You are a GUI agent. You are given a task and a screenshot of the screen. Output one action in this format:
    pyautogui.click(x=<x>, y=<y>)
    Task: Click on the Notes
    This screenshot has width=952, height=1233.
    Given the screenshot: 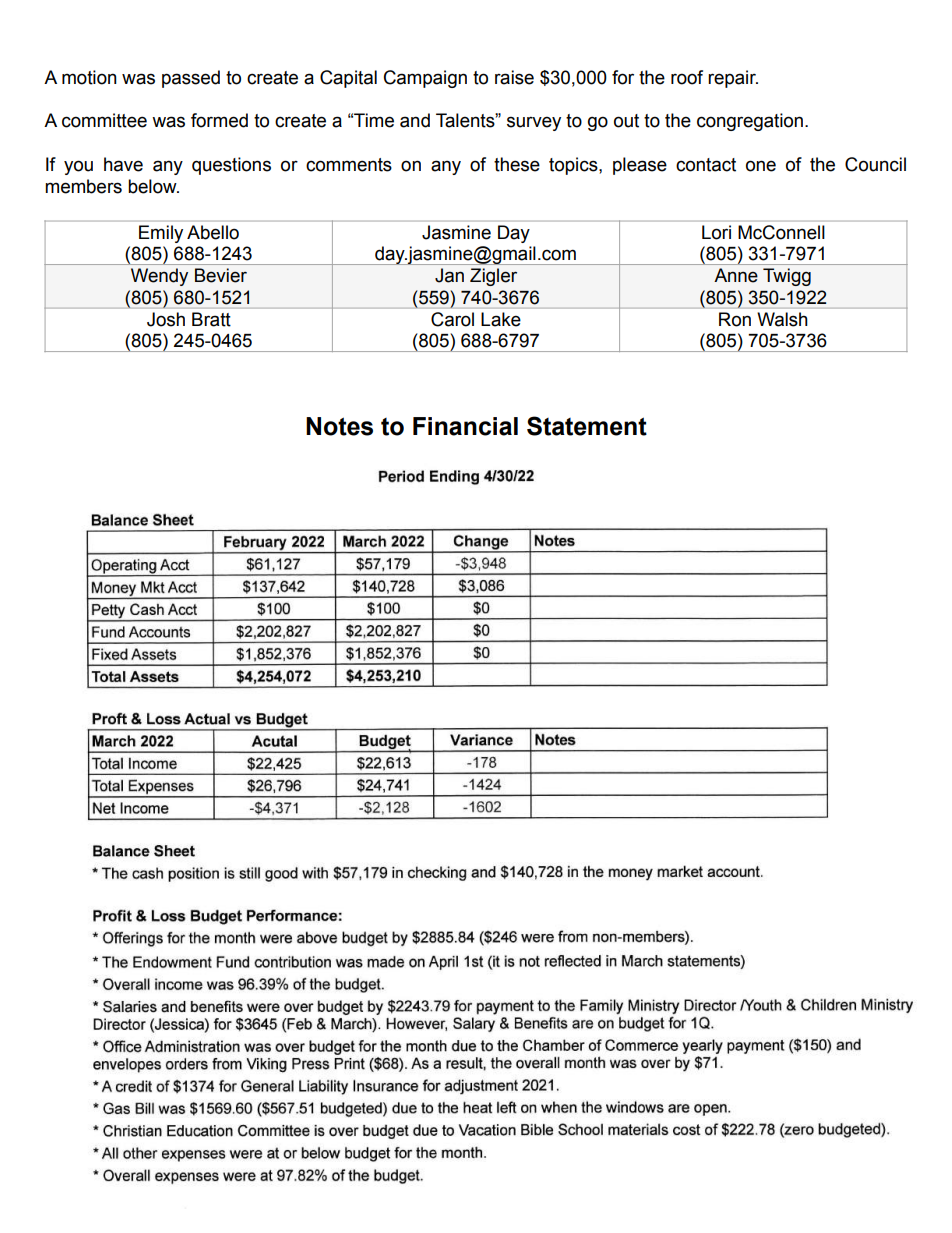 What is the action you would take?
    pyautogui.click(x=339, y=426)
